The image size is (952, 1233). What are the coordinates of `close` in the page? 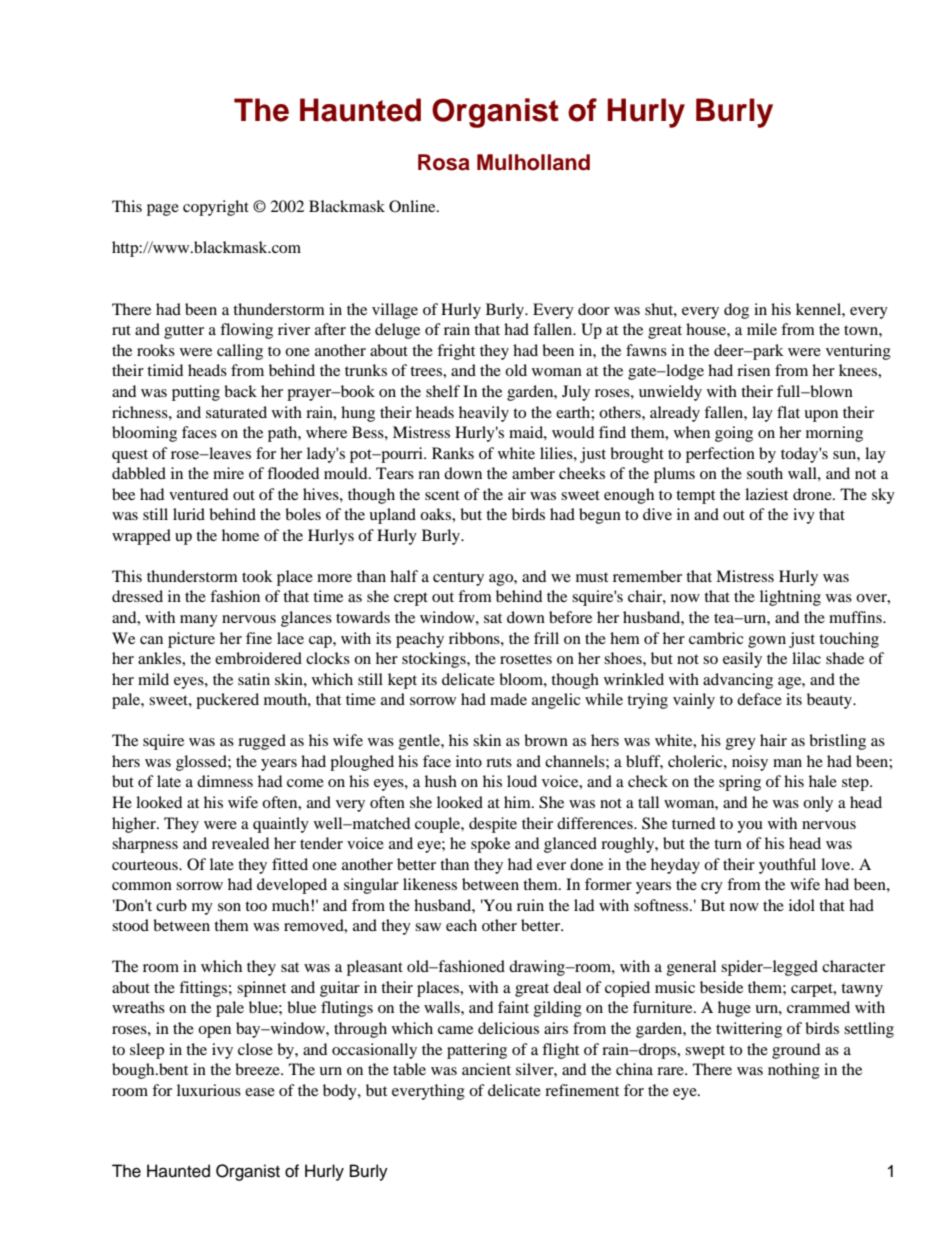 It's located at (255, 1049).
